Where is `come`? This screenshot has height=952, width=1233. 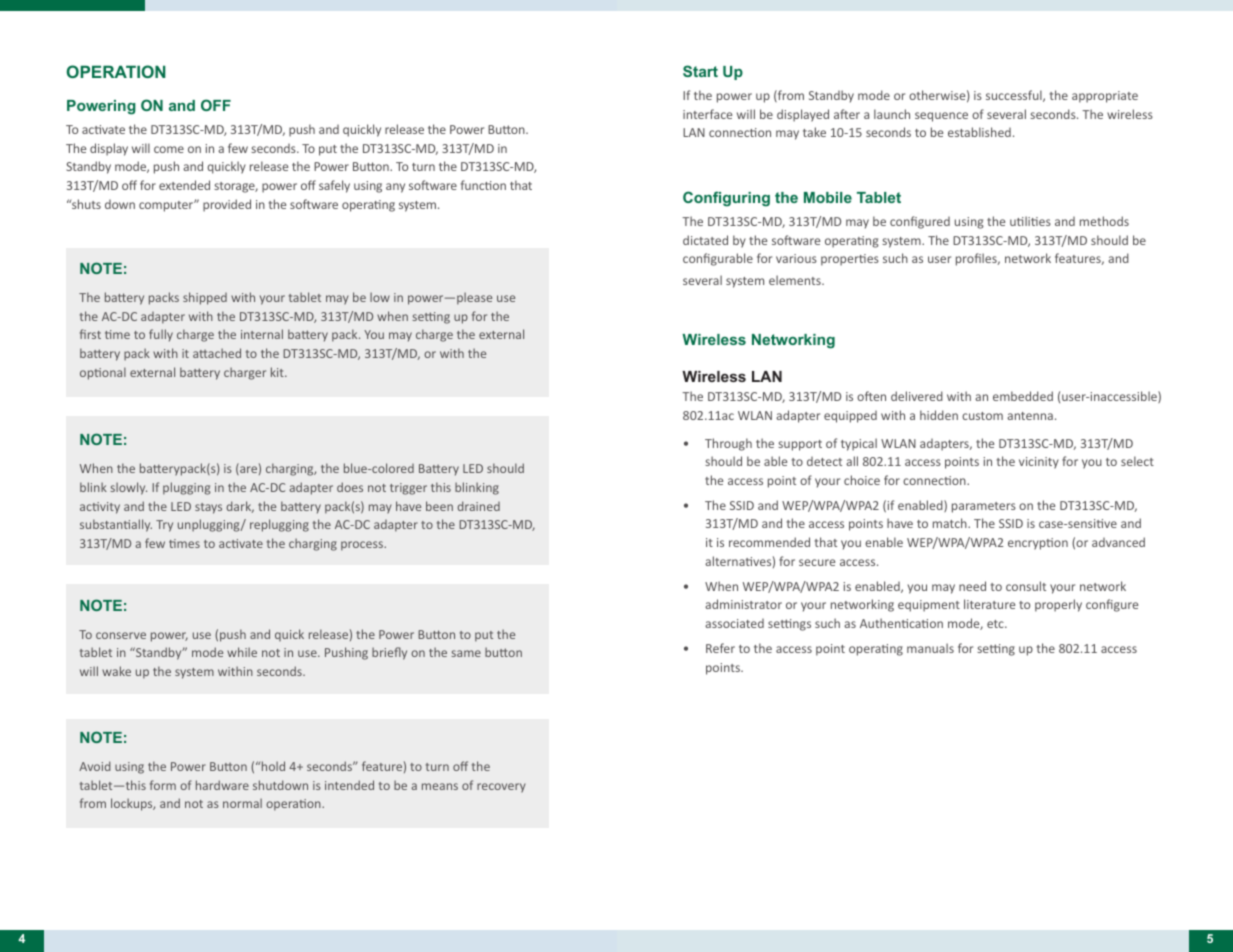
come is located at coordinates (169, 149).
